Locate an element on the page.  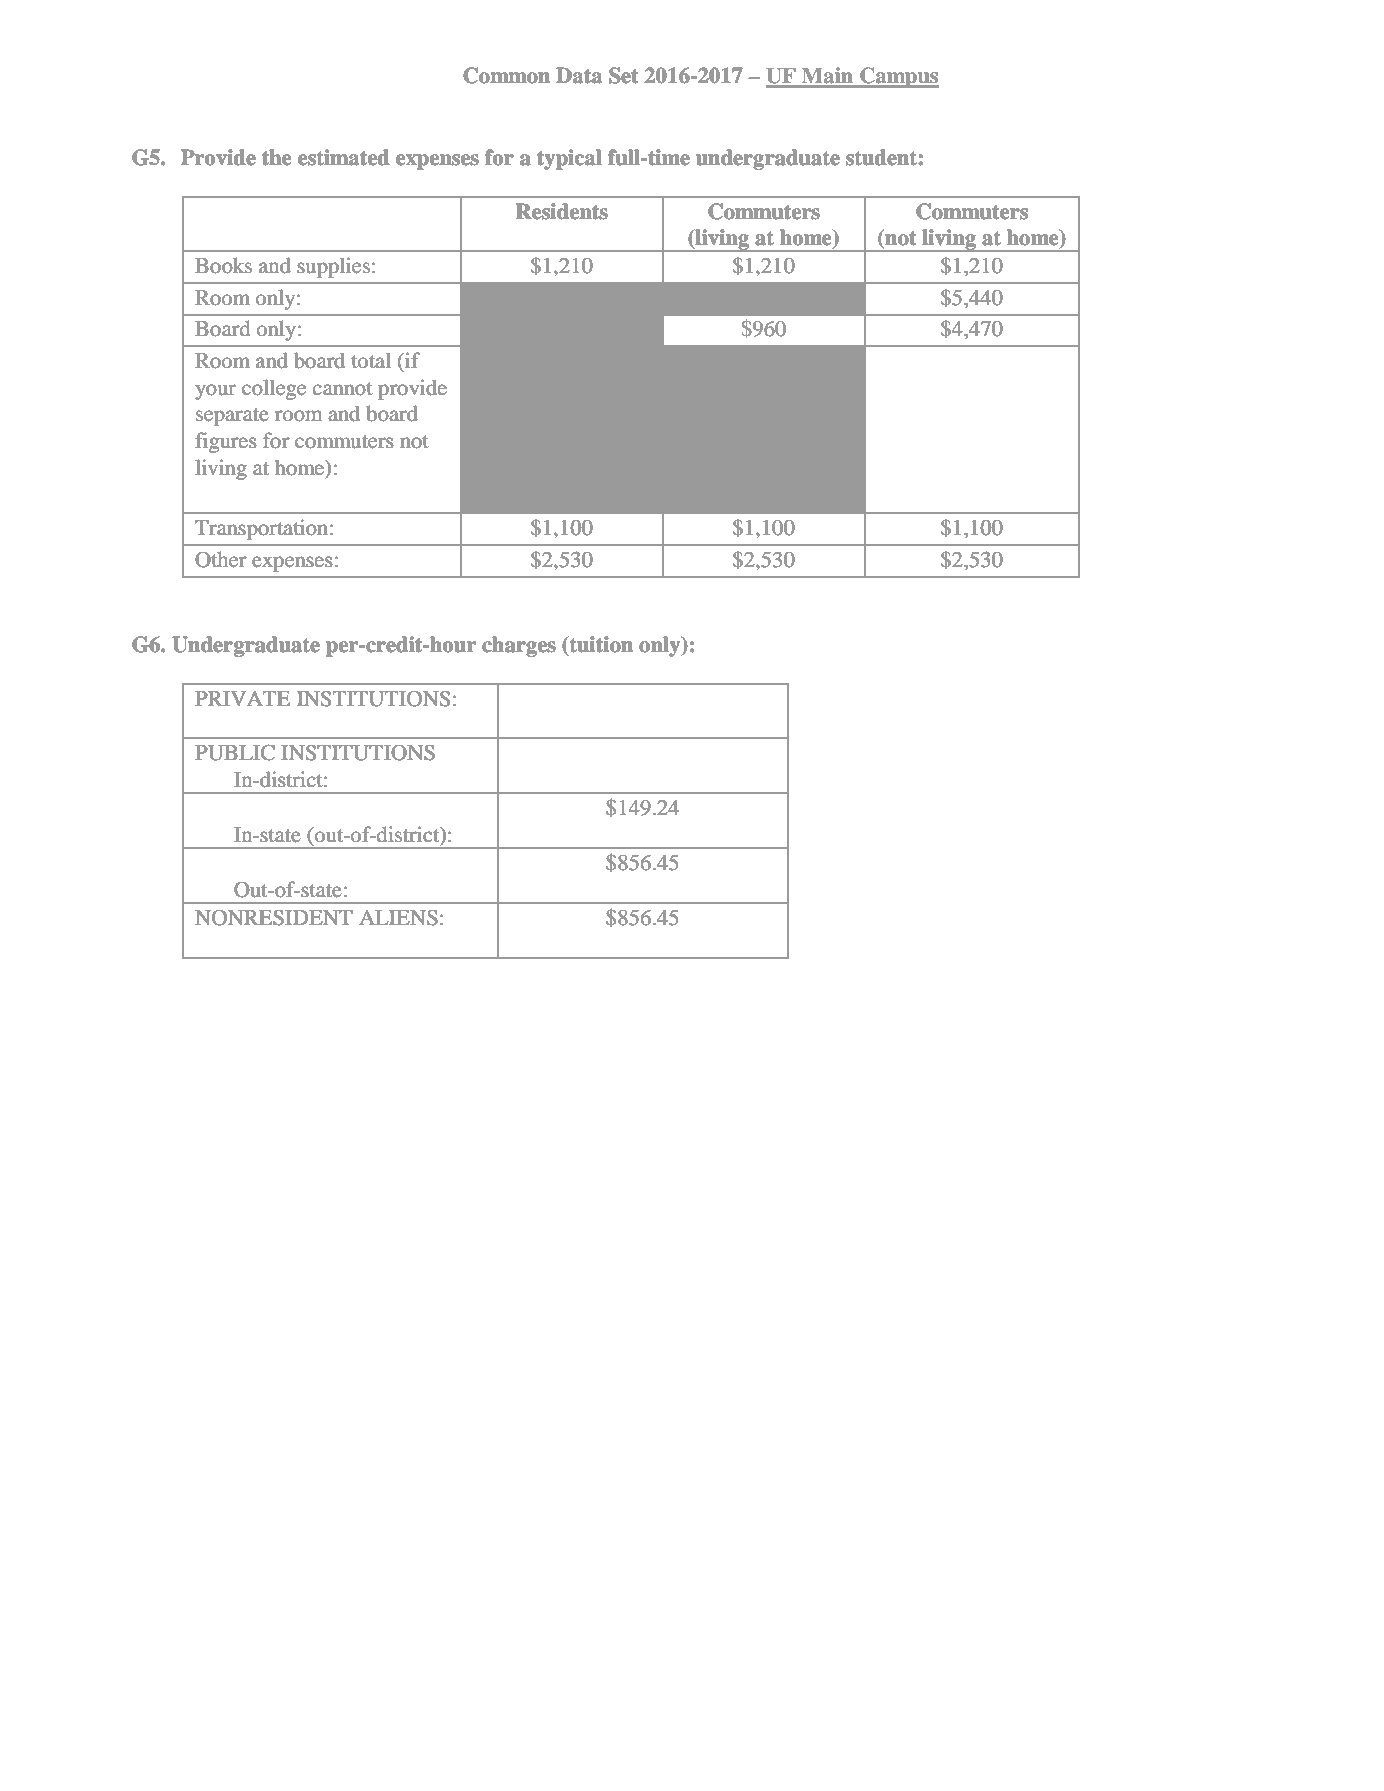
Other is located at coordinates (221, 559).
